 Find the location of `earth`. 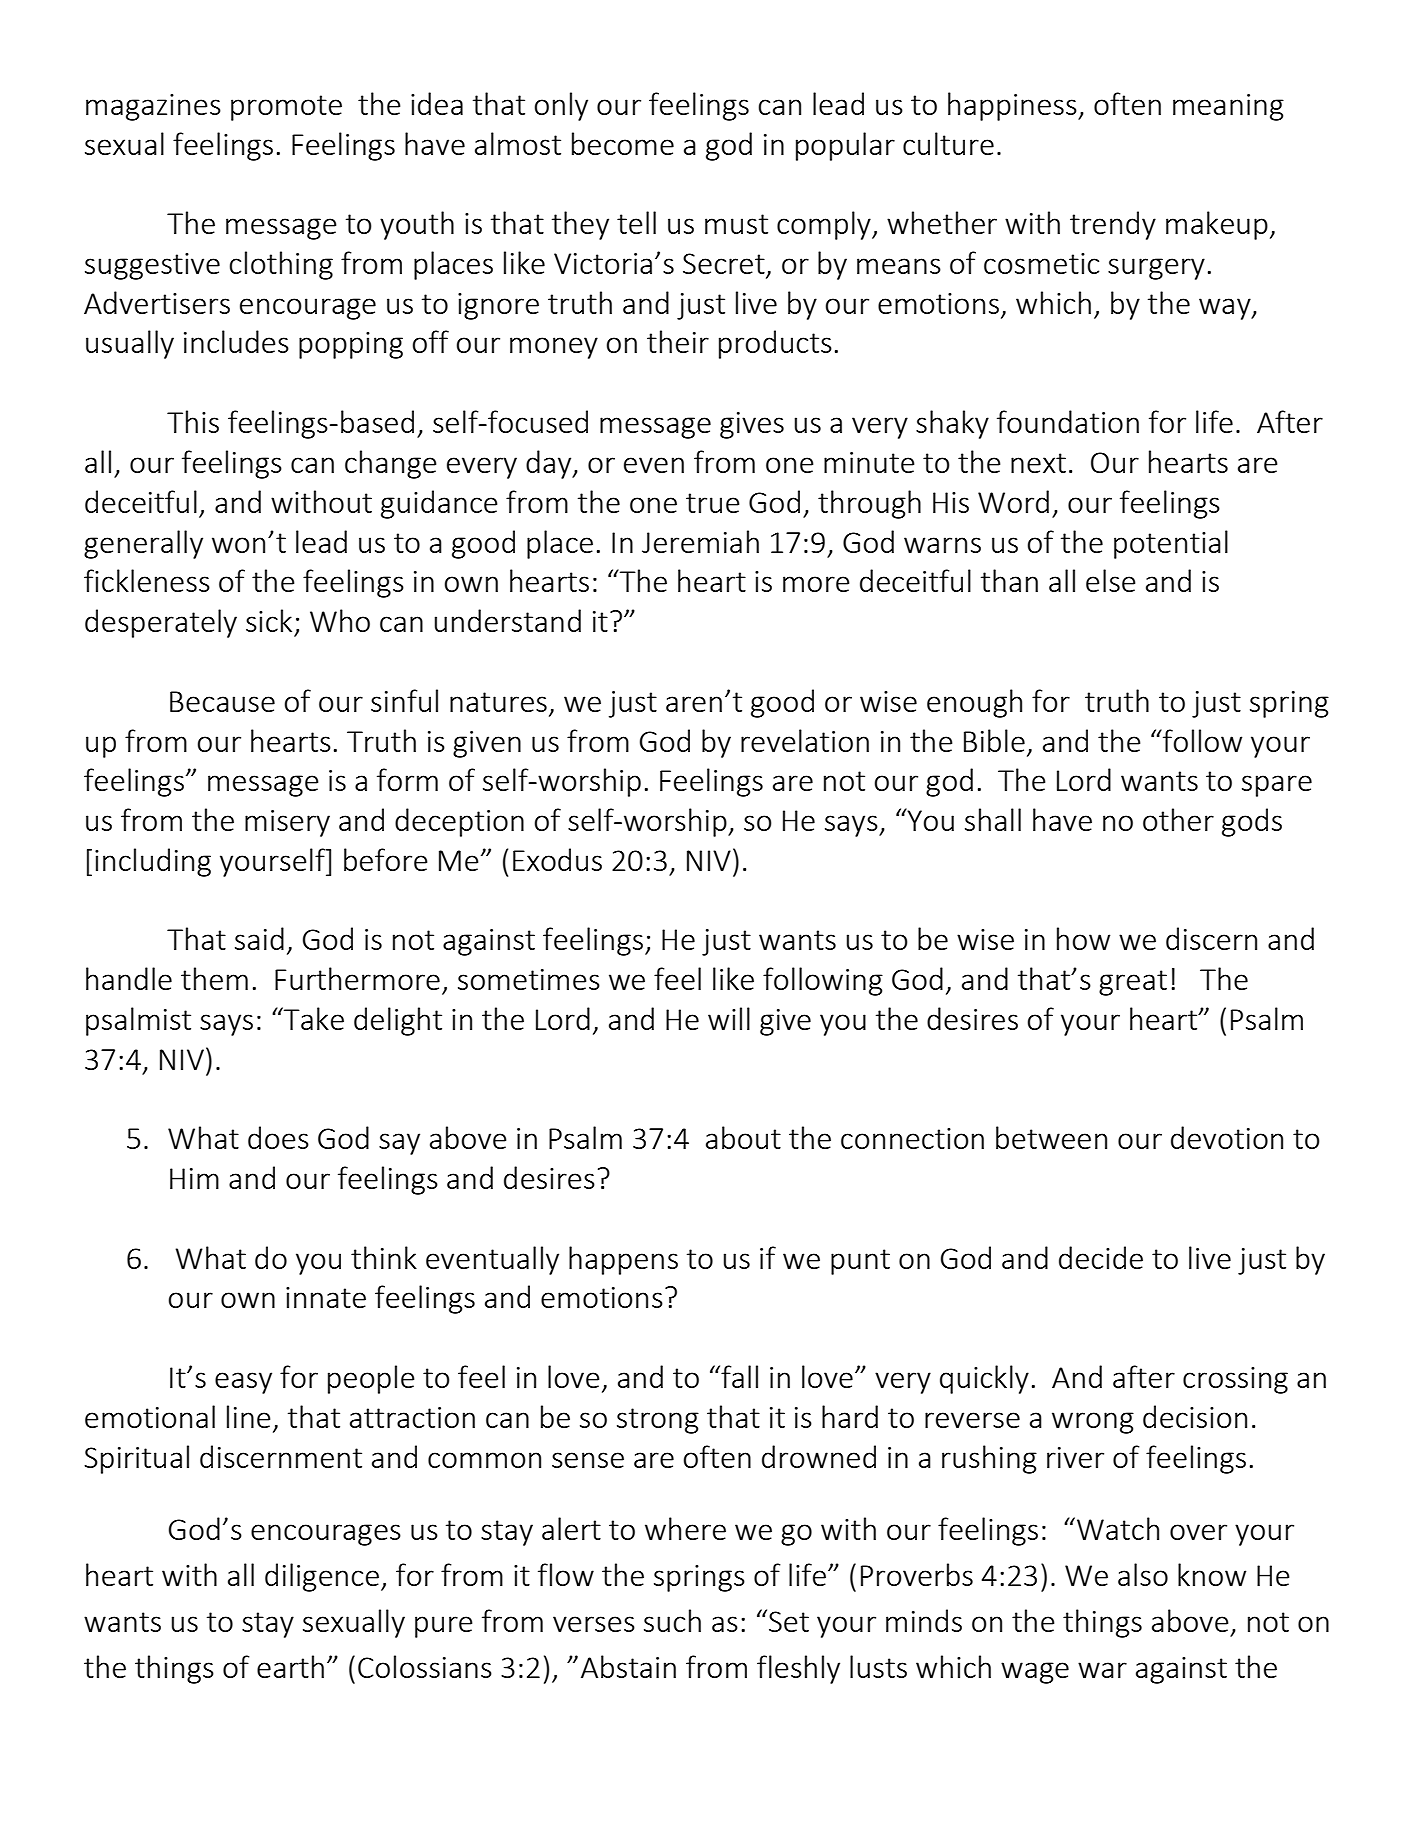

earth is located at coordinates (290, 1666).
